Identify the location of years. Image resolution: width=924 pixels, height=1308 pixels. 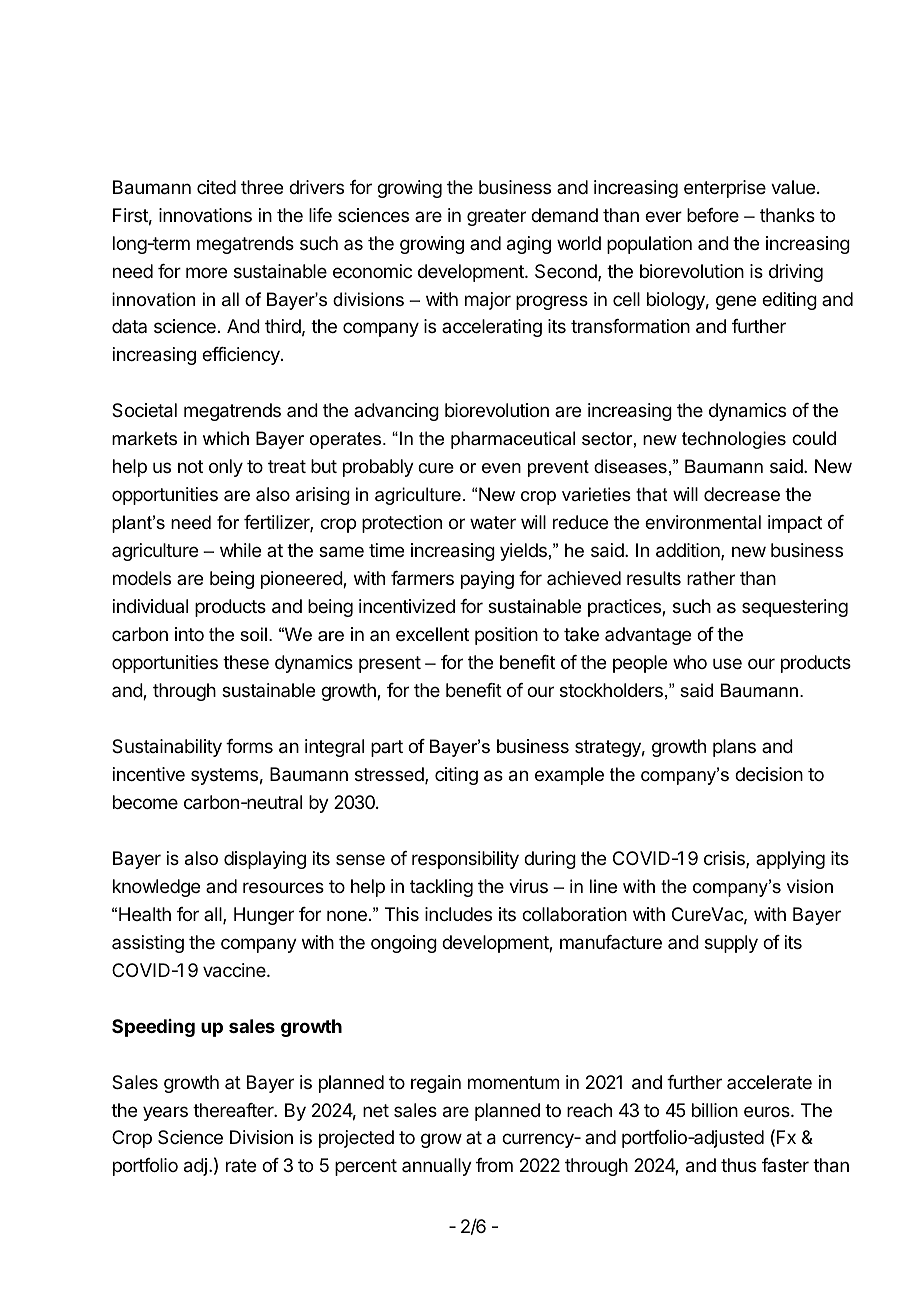
(165, 1113).
